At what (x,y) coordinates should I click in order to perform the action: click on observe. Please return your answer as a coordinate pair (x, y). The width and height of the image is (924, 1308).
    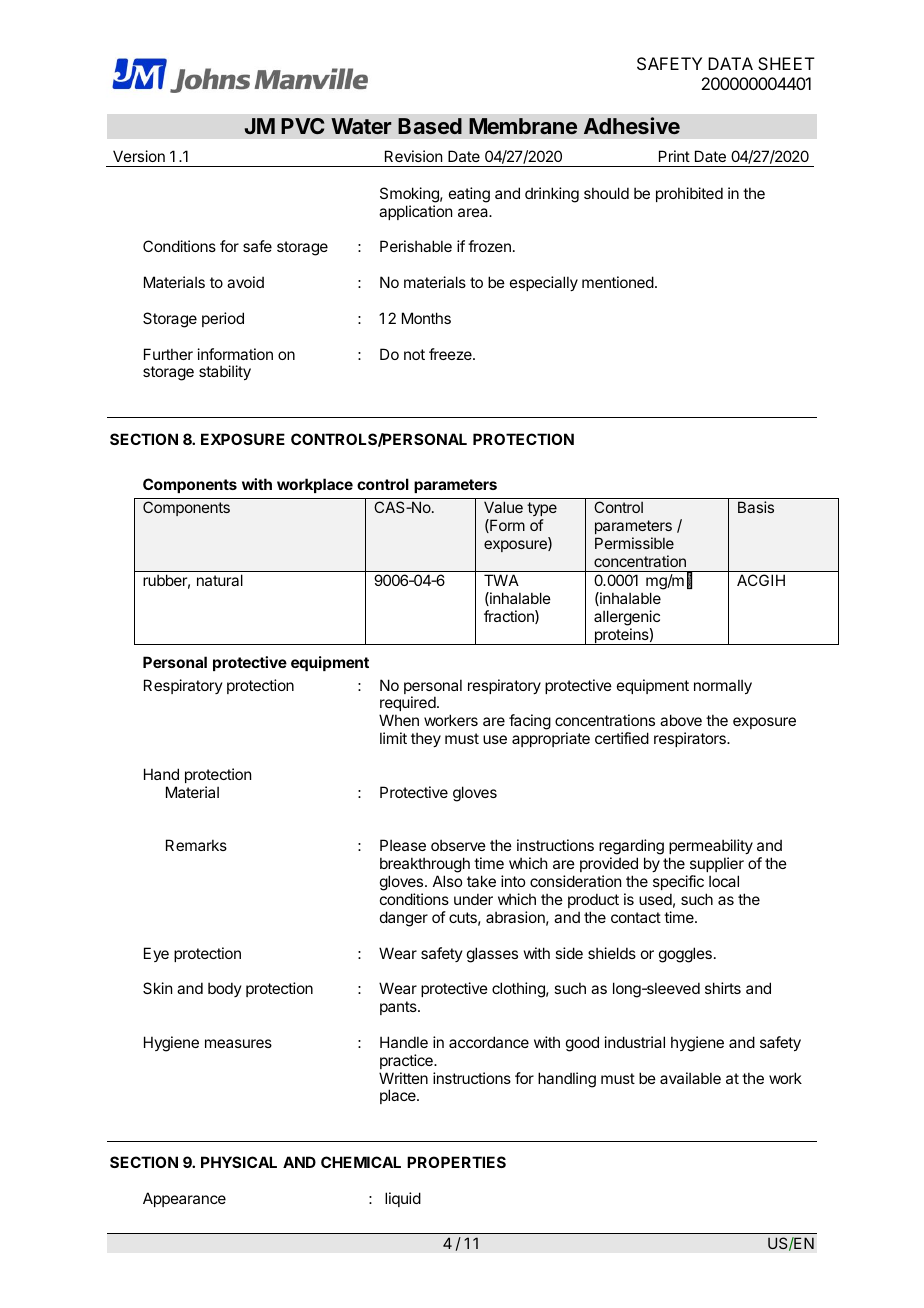
    Looking at the image, I should click on (458, 845).
